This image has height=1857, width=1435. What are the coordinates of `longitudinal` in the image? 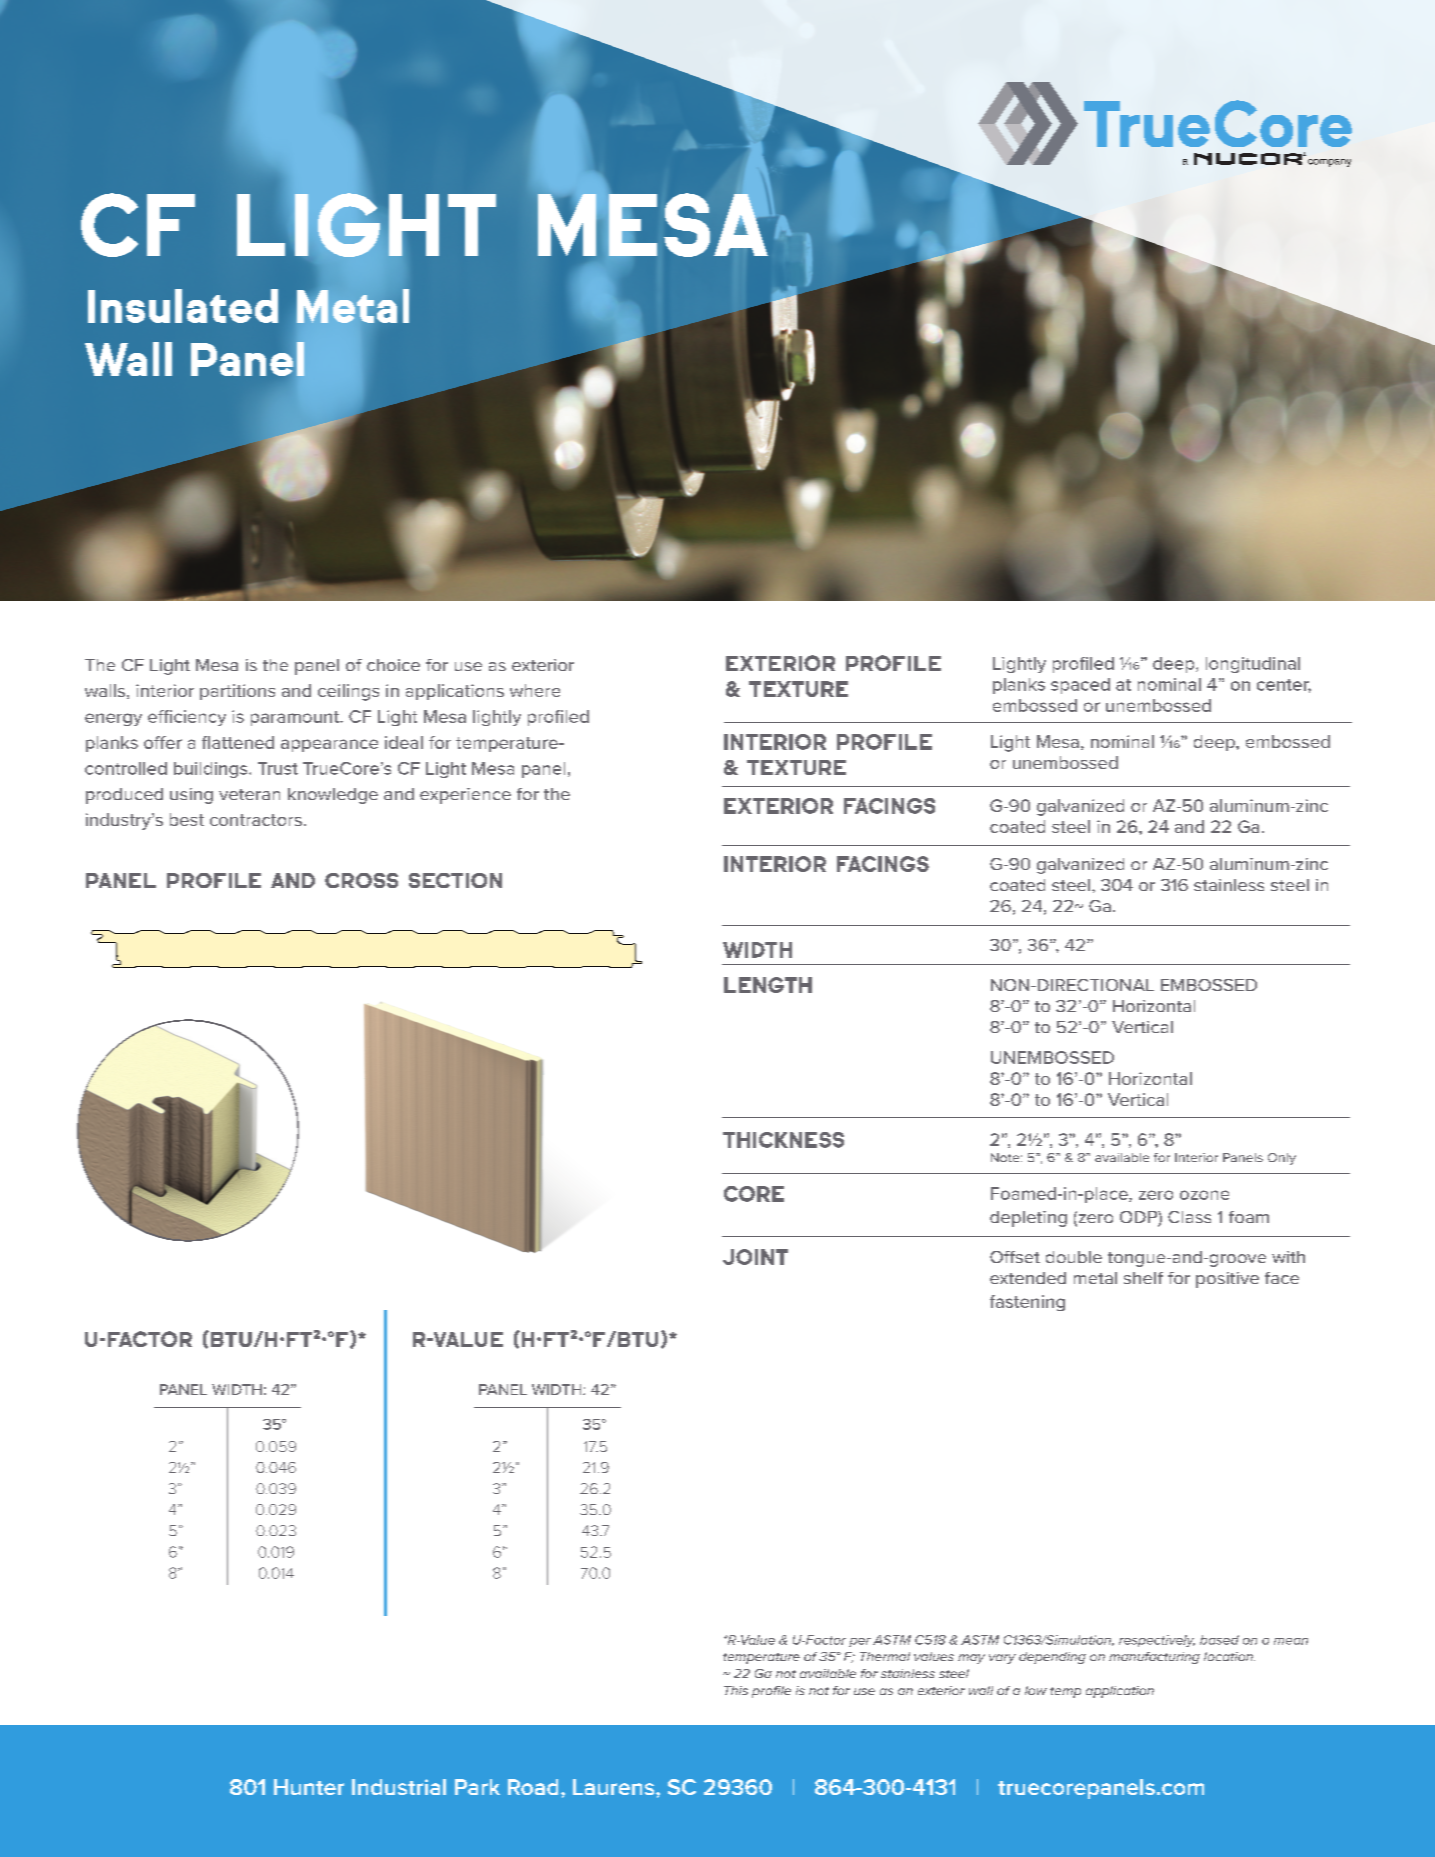 It's located at (1253, 665).
